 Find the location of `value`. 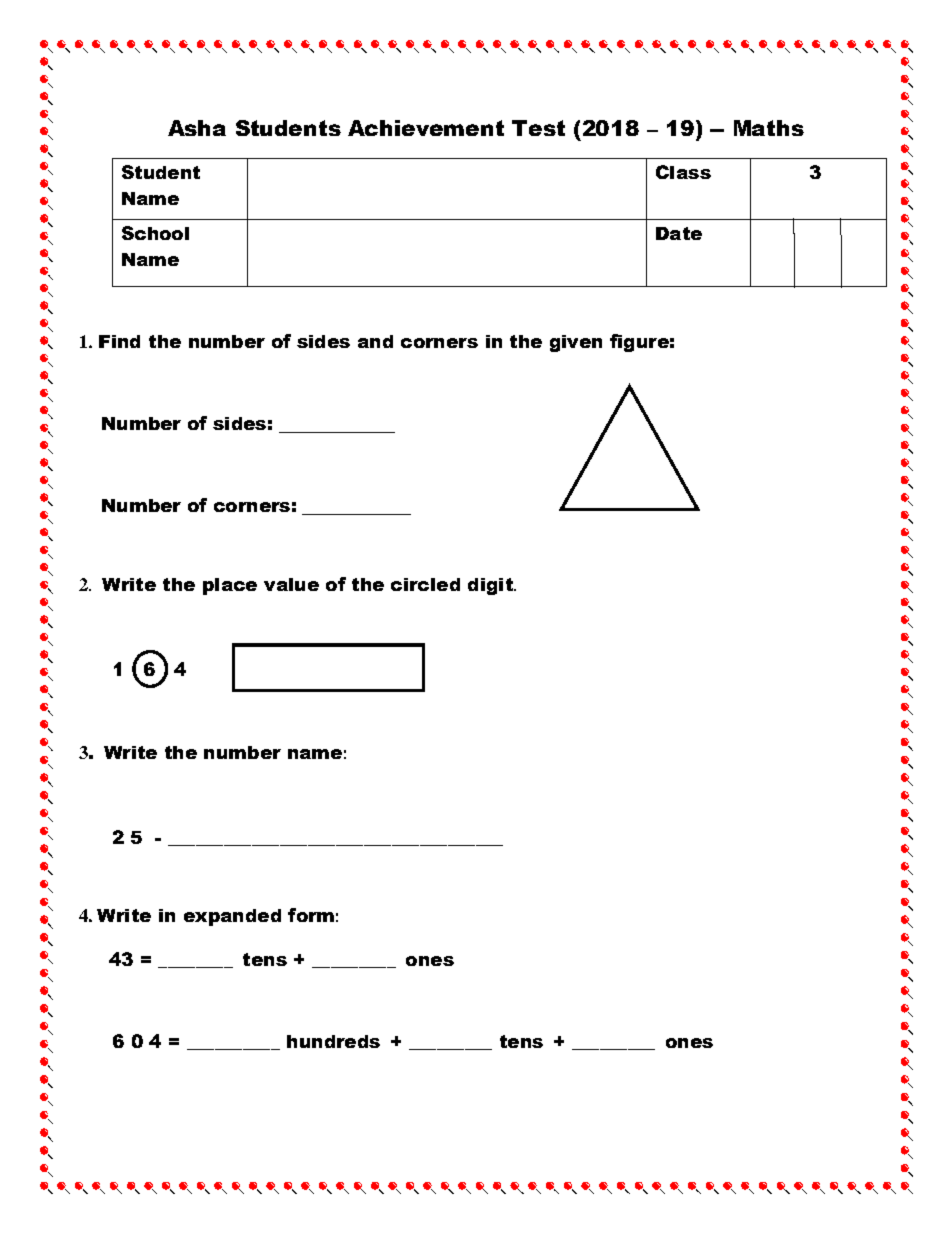

value is located at coordinates (291, 584).
